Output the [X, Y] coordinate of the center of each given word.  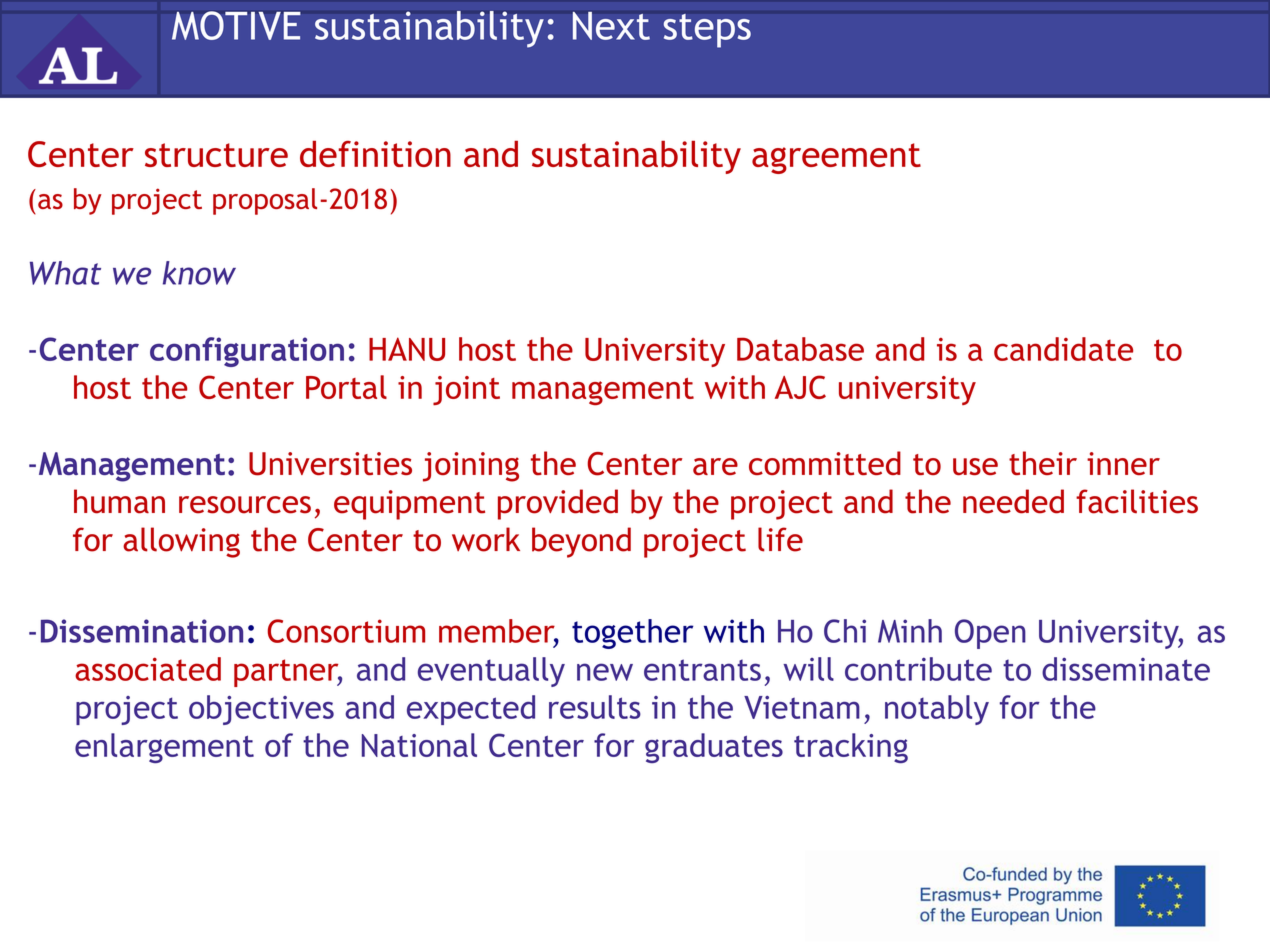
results [595, 707]
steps [707, 31]
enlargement [164, 748]
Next [611, 26]
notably [937, 710]
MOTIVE [236, 25]
